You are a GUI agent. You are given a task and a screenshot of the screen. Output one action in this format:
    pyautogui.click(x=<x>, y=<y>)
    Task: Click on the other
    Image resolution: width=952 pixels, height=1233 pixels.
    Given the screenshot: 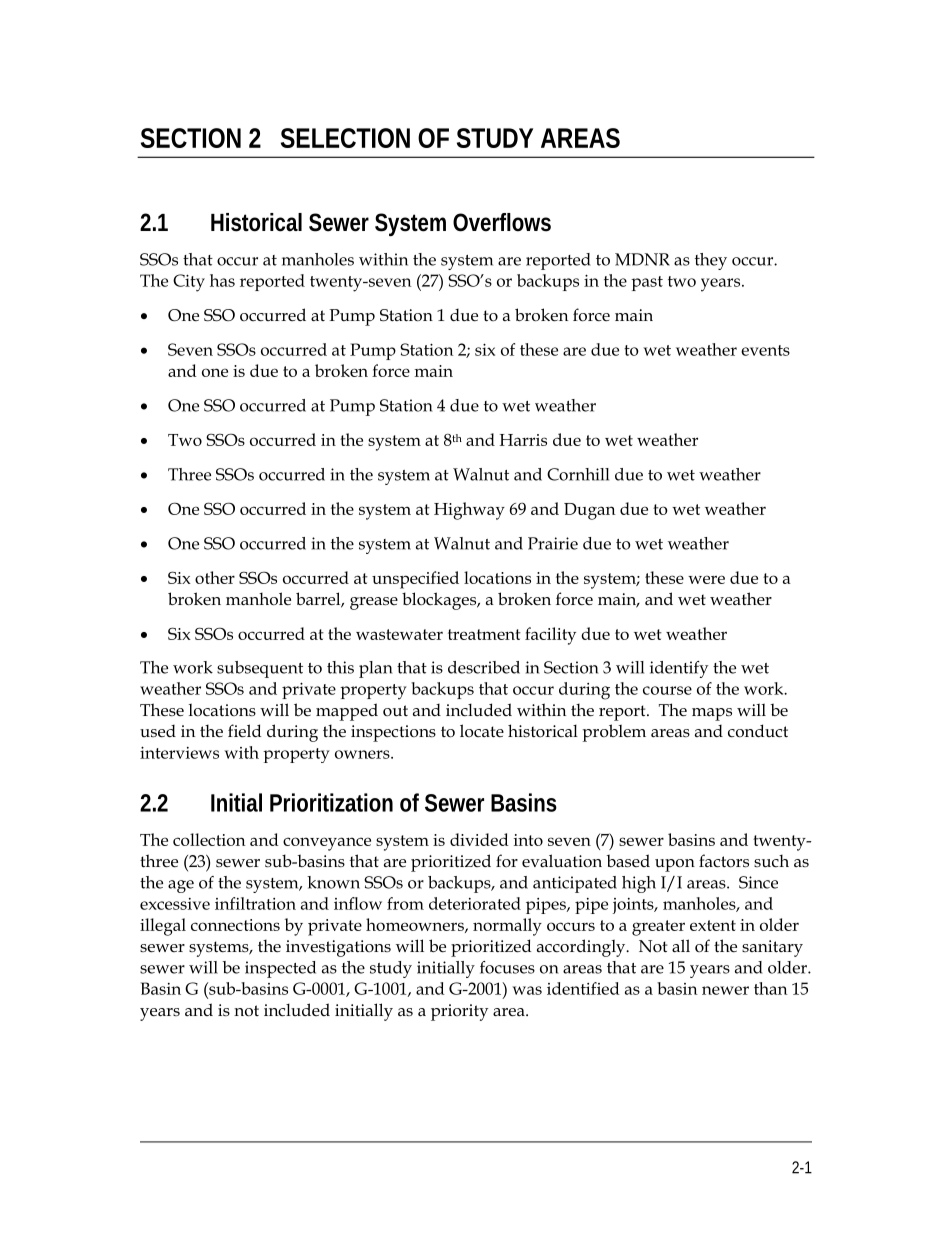 What is the action you would take?
    pyautogui.click(x=215, y=577)
